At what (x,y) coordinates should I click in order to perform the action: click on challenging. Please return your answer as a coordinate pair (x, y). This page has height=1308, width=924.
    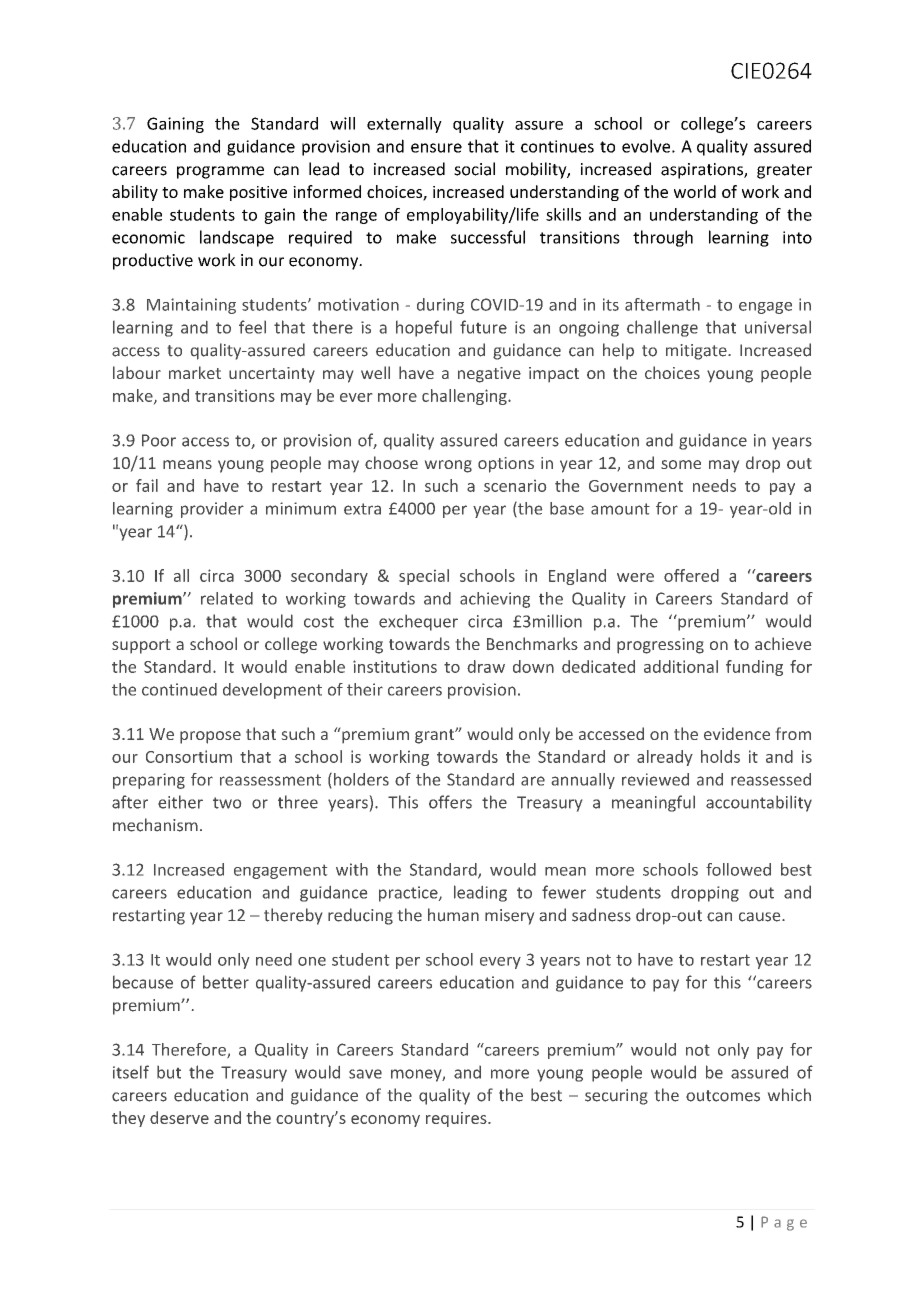
    Looking at the image, I should click on (465, 397).
